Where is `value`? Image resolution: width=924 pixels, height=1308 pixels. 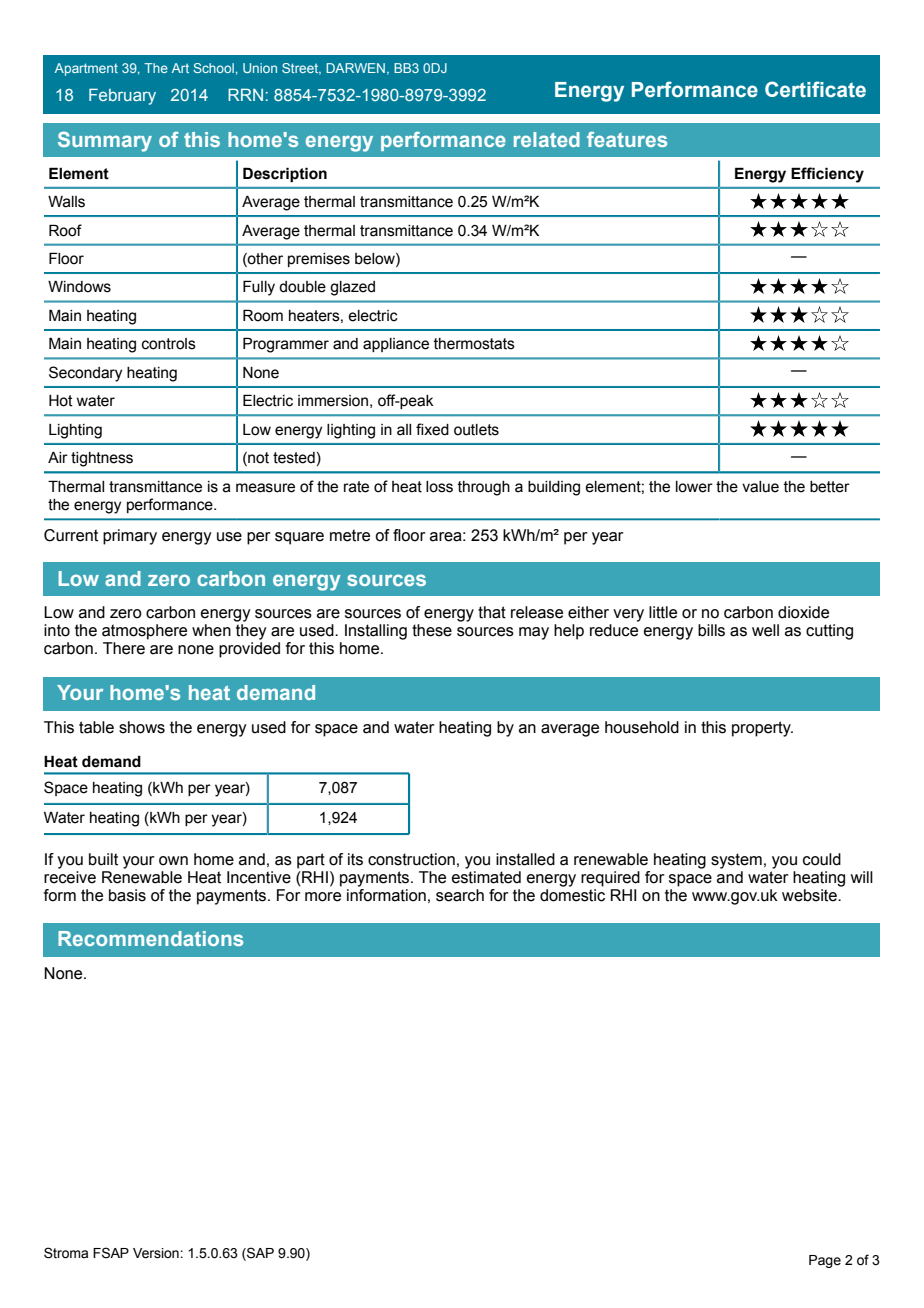 value is located at coordinates (760, 487).
